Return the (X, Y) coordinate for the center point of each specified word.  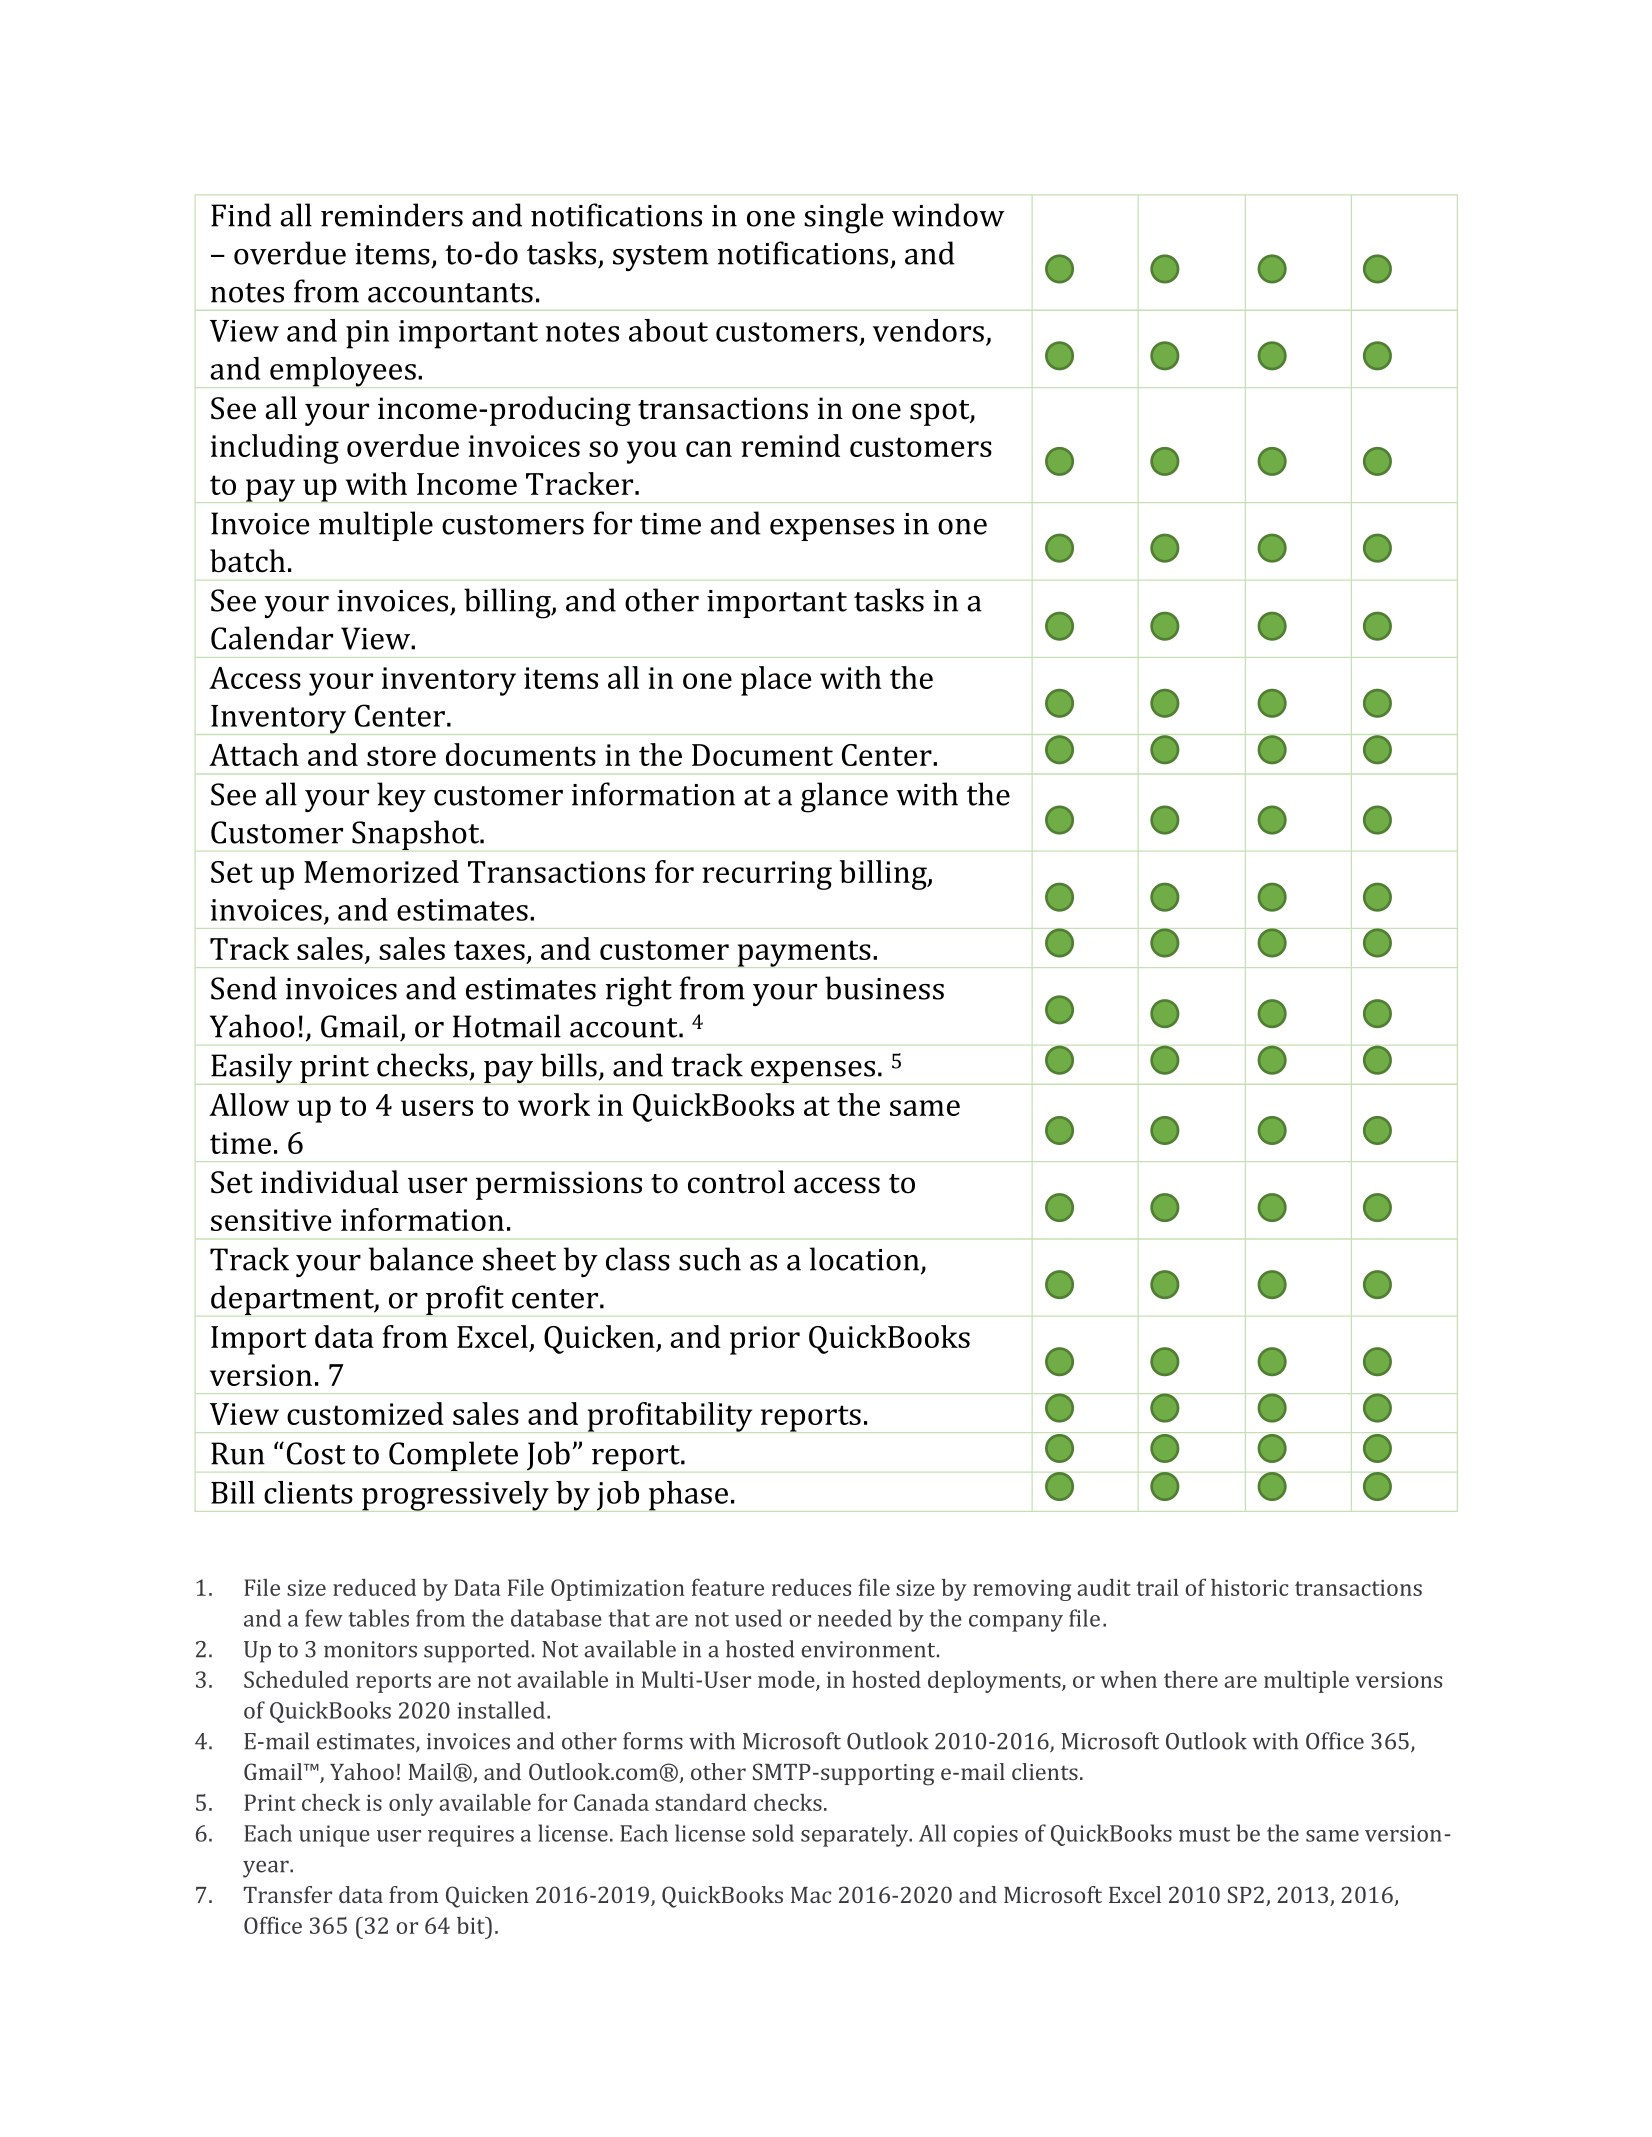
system (660, 258)
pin (367, 334)
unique (334, 1836)
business (884, 988)
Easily (252, 1069)
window (948, 215)
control (736, 1182)
